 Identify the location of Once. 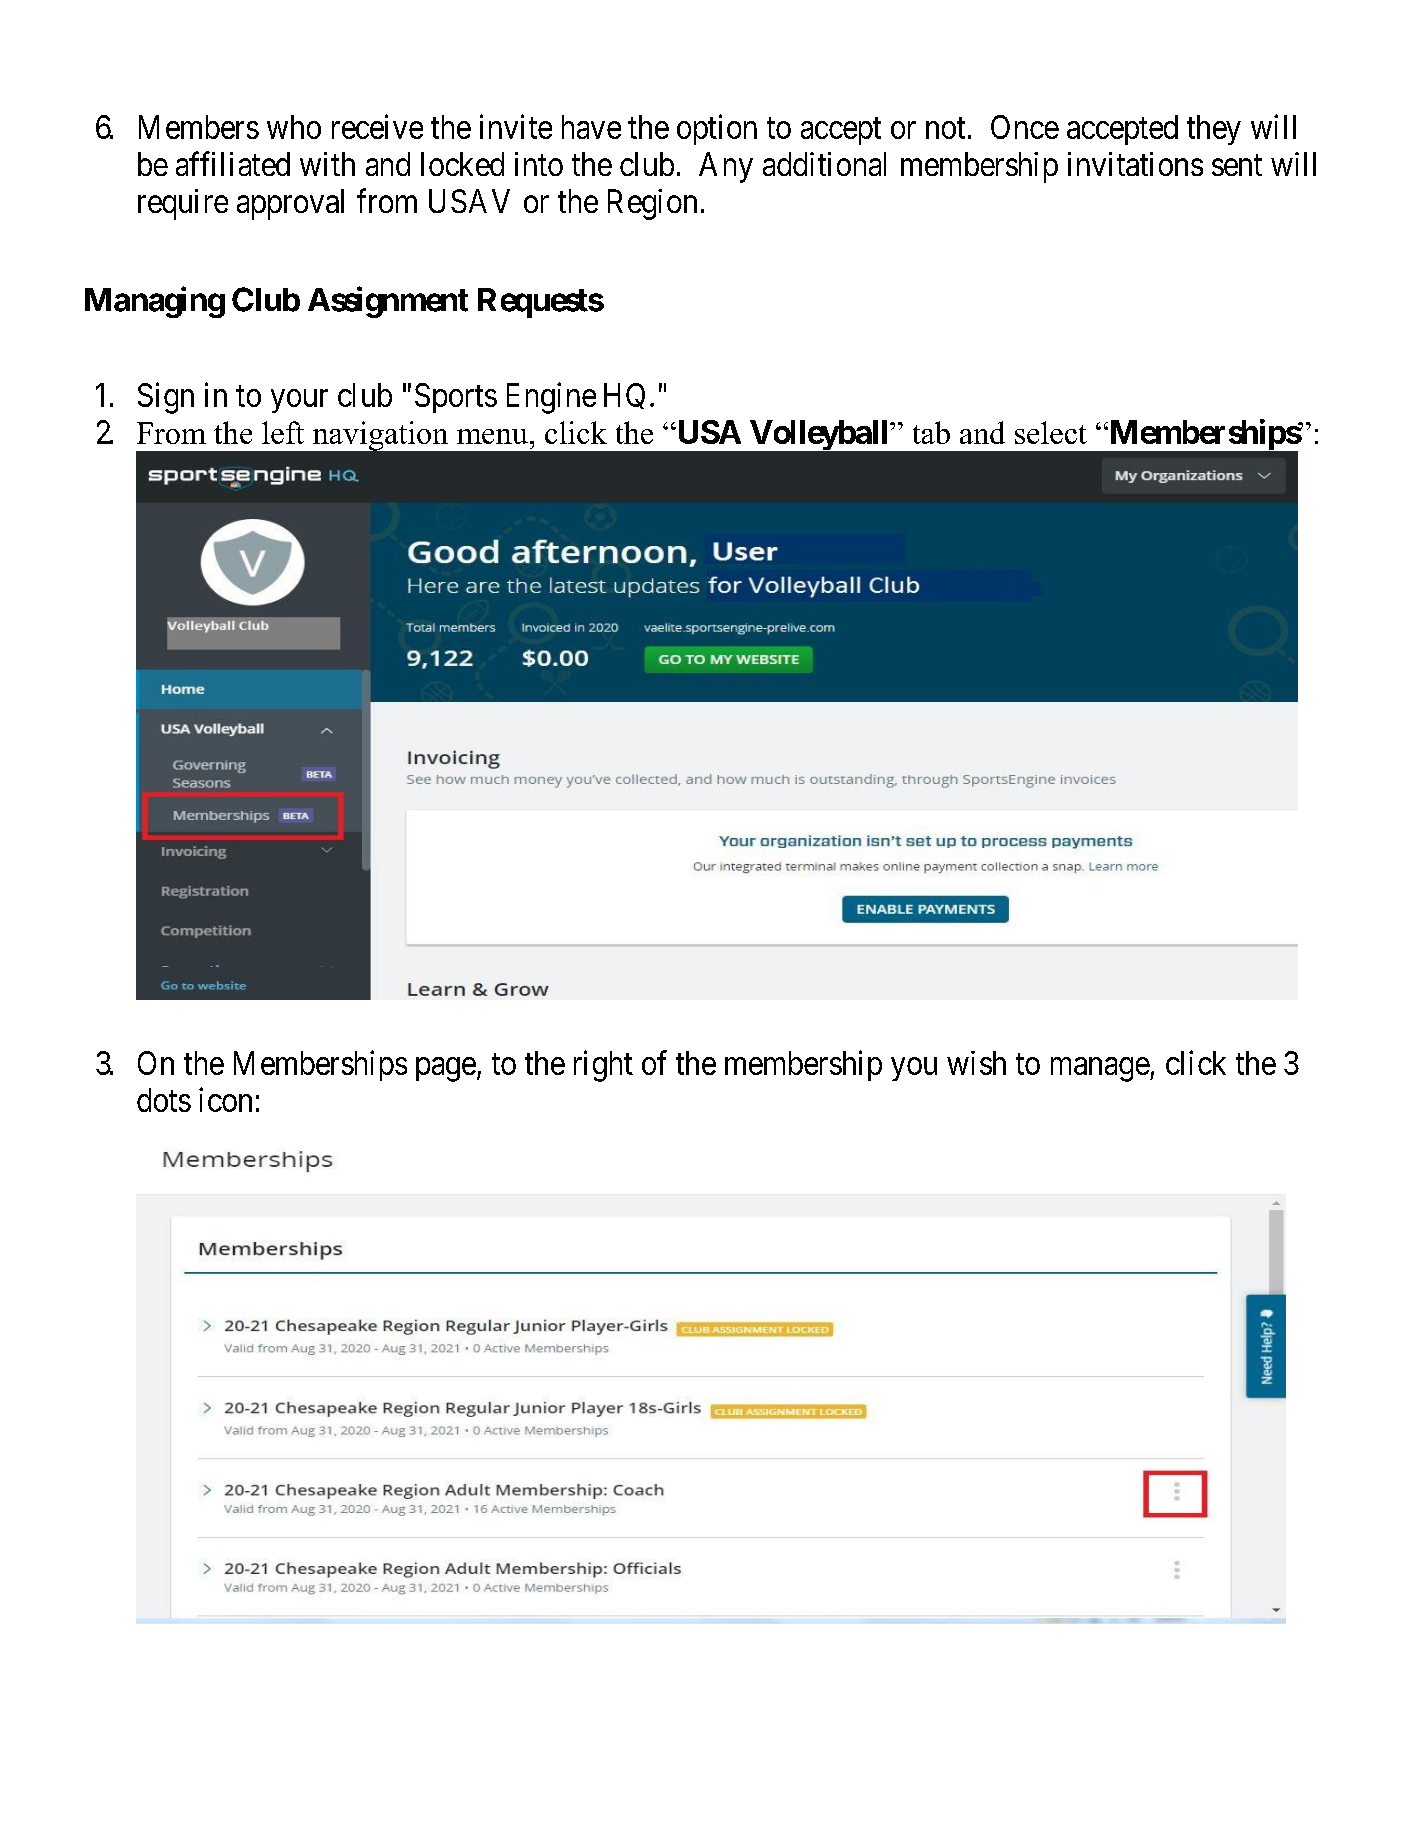
(1025, 127).
